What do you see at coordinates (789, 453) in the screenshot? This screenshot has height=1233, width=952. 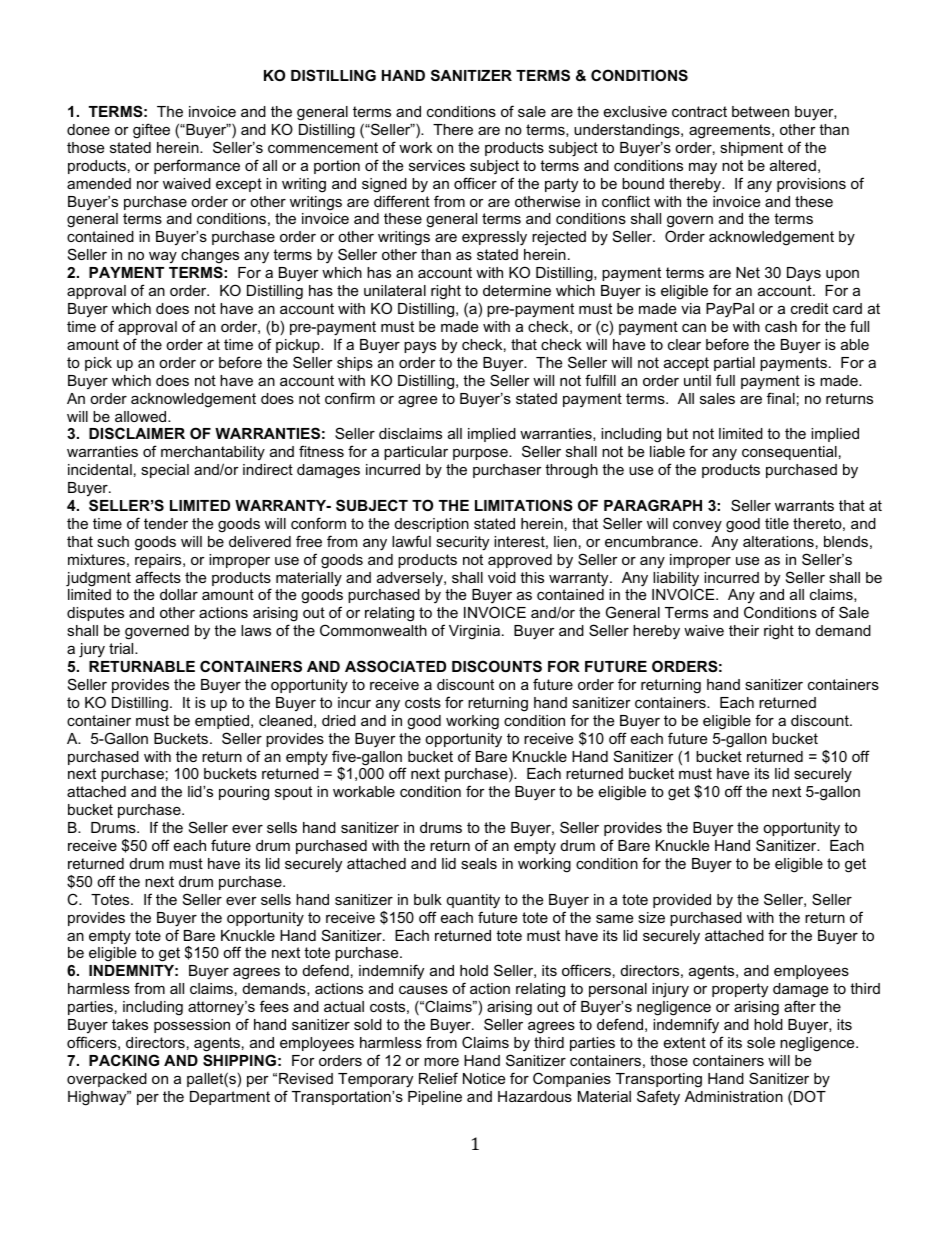 I see `consequential` at bounding box center [789, 453].
